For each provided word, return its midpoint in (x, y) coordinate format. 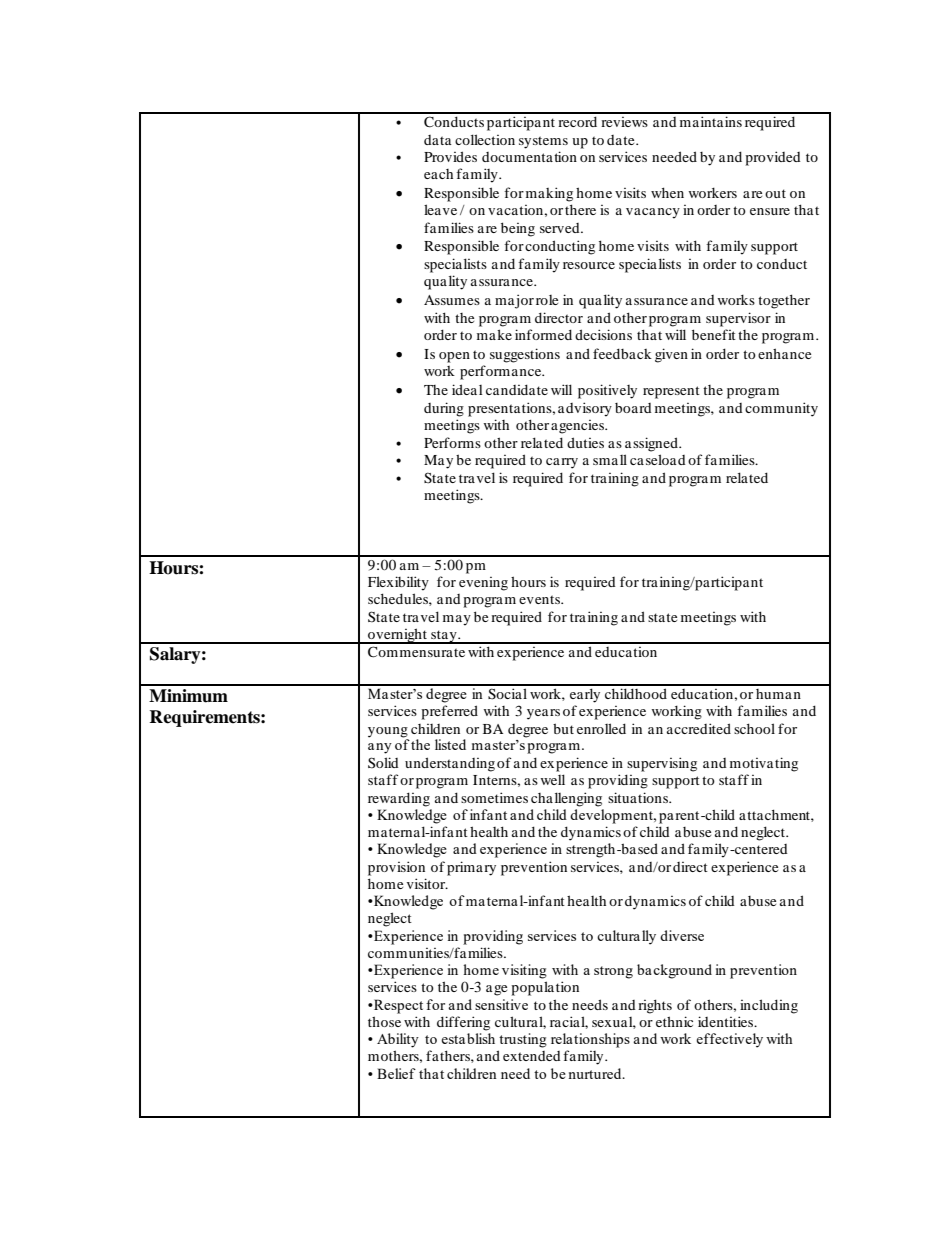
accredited (699, 728)
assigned (652, 444)
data (438, 140)
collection (485, 139)
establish (468, 1038)
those (384, 1021)
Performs (452, 442)
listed (450, 744)
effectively (729, 1040)
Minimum (188, 696)
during (444, 409)
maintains (711, 121)
